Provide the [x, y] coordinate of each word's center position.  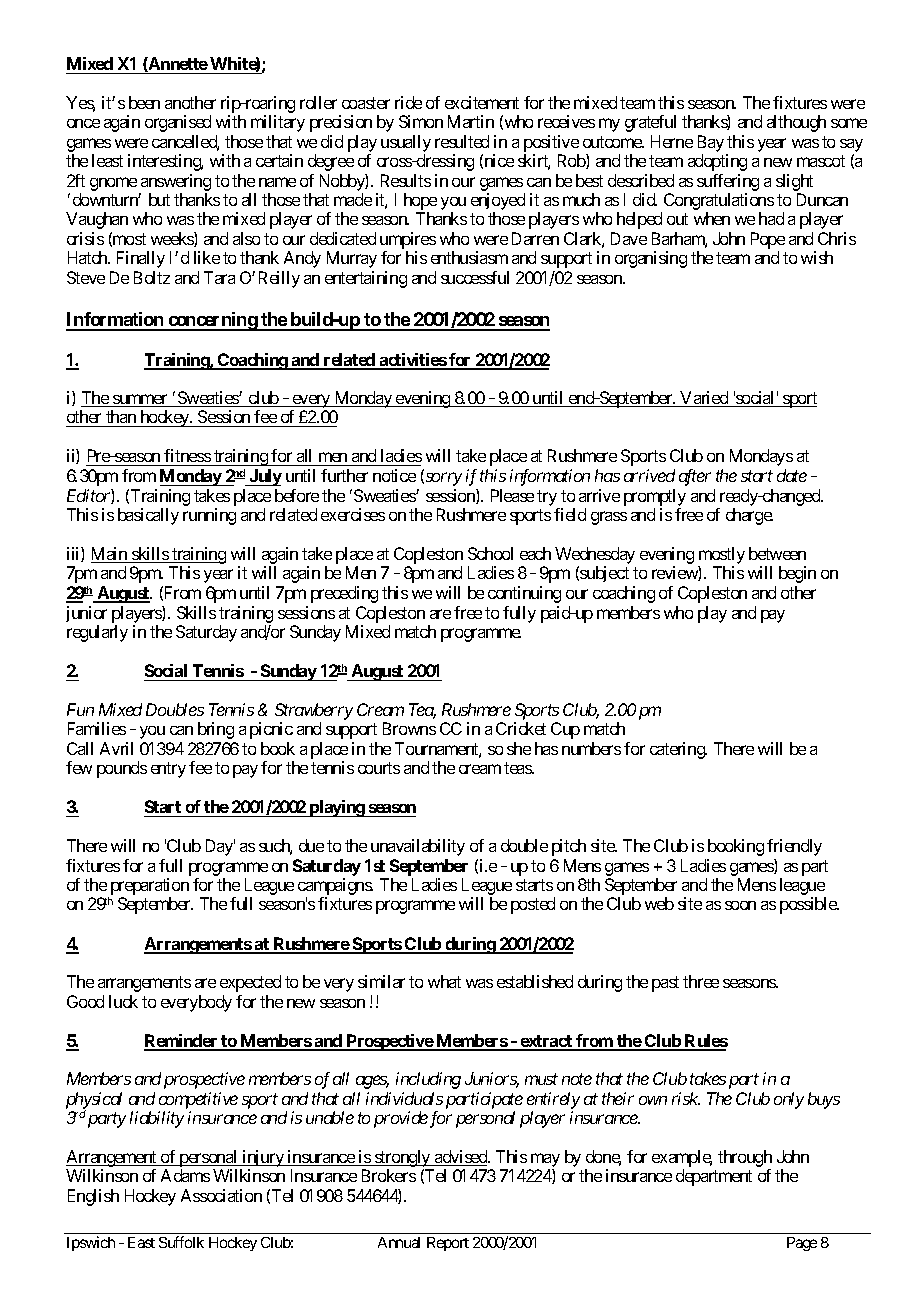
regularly [97, 633]
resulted [462, 141]
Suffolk [181, 1242]
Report [448, 1244]
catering [678, 750]
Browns [409, 728]
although [796, 123]
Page [802, 1244]
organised [178, 123]
